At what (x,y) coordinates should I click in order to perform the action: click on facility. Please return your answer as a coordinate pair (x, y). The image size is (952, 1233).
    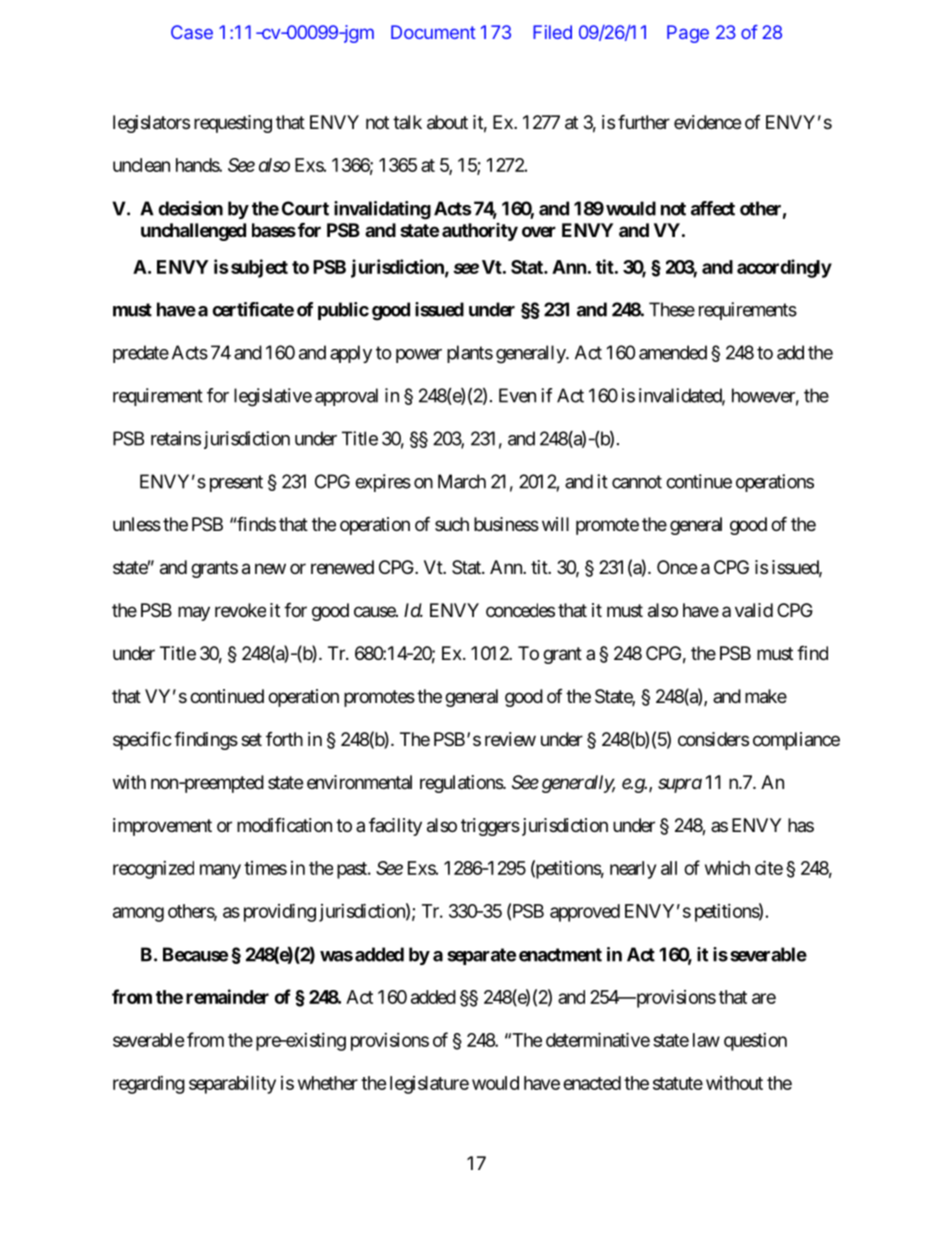
    Looking at the image, I should click on (395, 827).
